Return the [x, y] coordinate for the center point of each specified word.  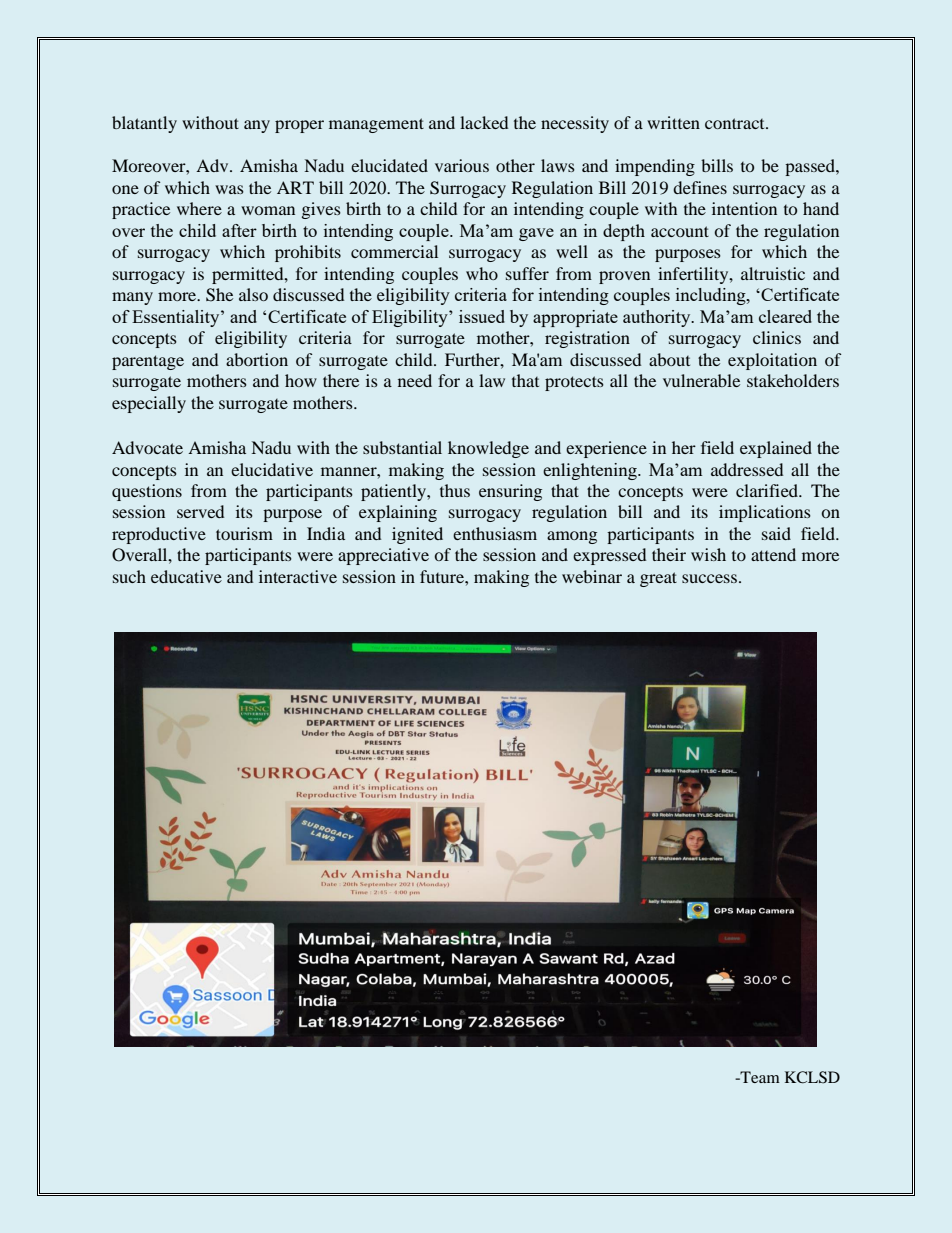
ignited [417, 535]
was [229, 189]
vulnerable [701, 380]
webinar [592, 576]
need [415, 380]
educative [186, 576]
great [658, 579]
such [129, 576]
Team [759, 1077]
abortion [257, 359]
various [462, 165]
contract [736, 123]
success [709, 578]
